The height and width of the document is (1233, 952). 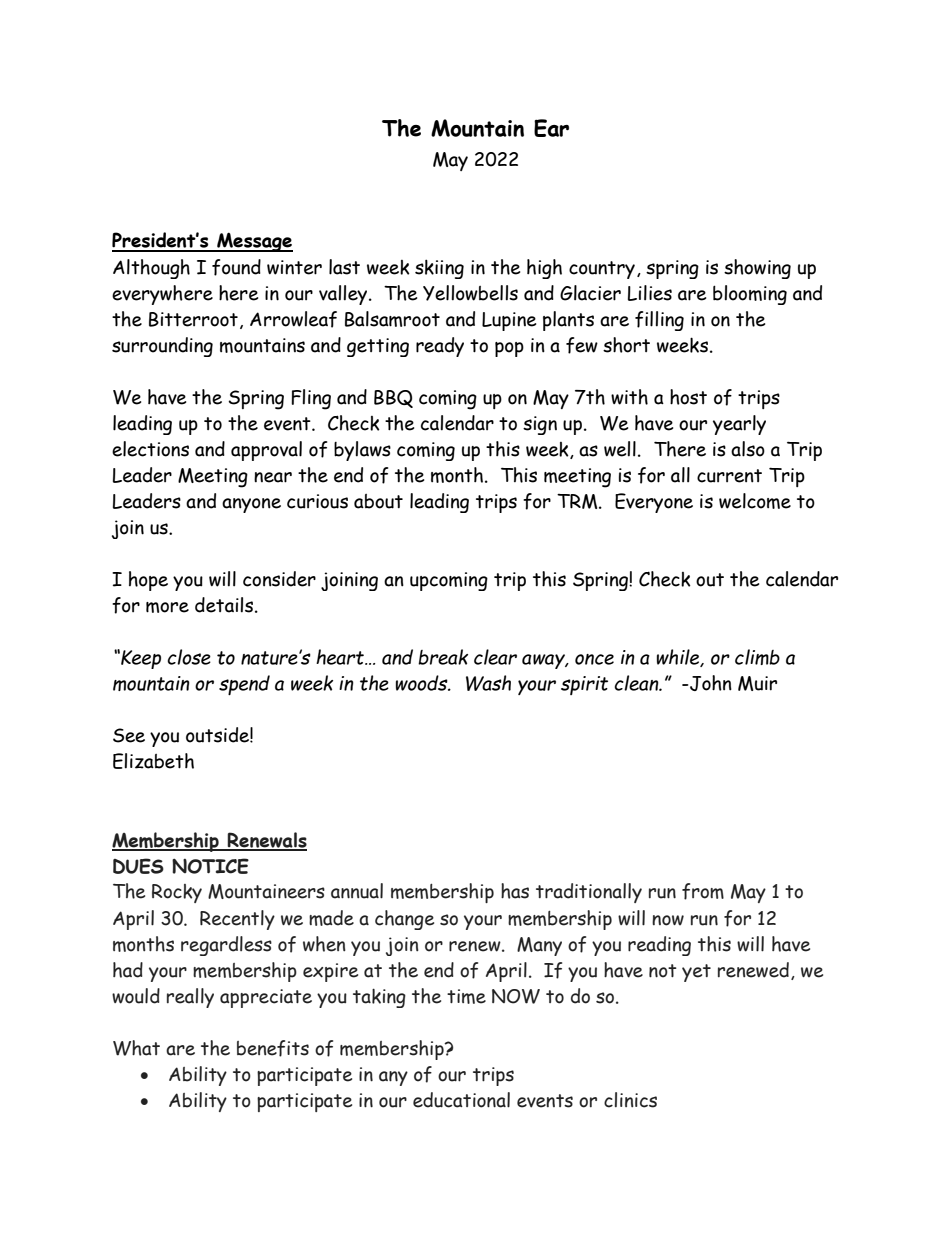 I want to click on current, so click(x=729, y=476).
